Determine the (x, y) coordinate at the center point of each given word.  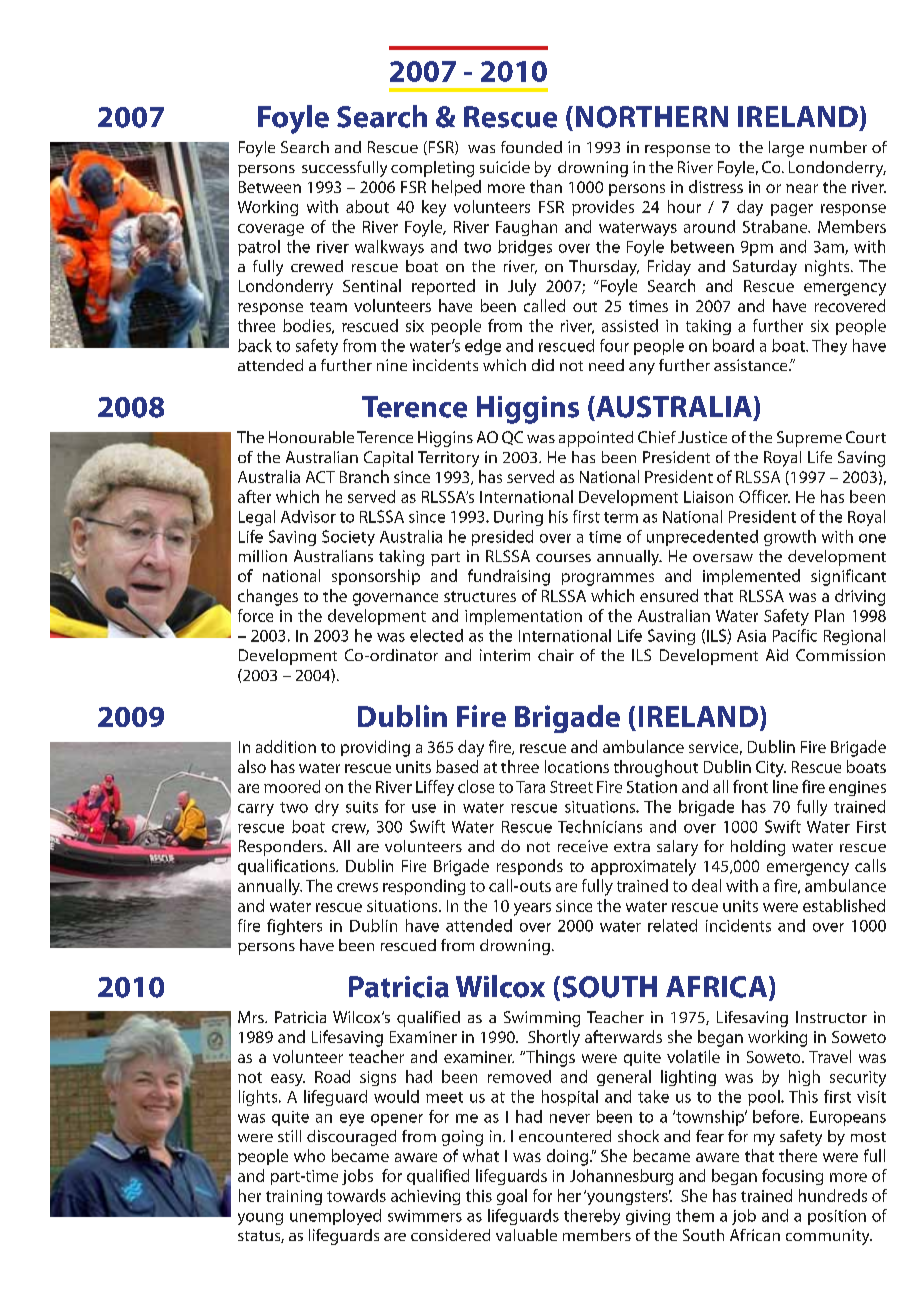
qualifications (287, 867)
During (518, 518)
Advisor (308, 516)
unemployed (335, 1217)
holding (758, 848)
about (367, 206)
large (786, 149)
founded (531, 147)
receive (583, 846)
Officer (764, 496)
